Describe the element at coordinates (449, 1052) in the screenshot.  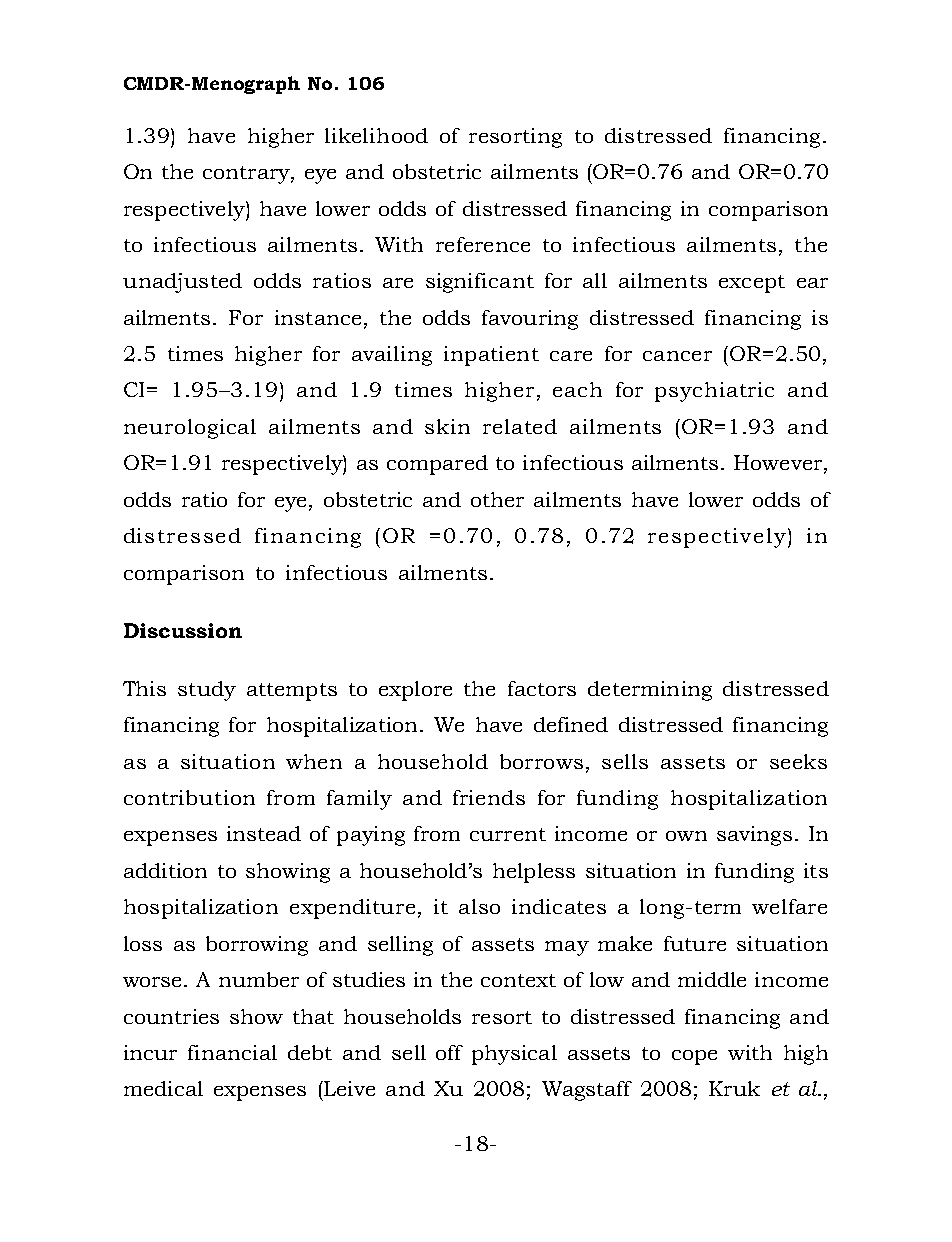
I see `off` at that location.
